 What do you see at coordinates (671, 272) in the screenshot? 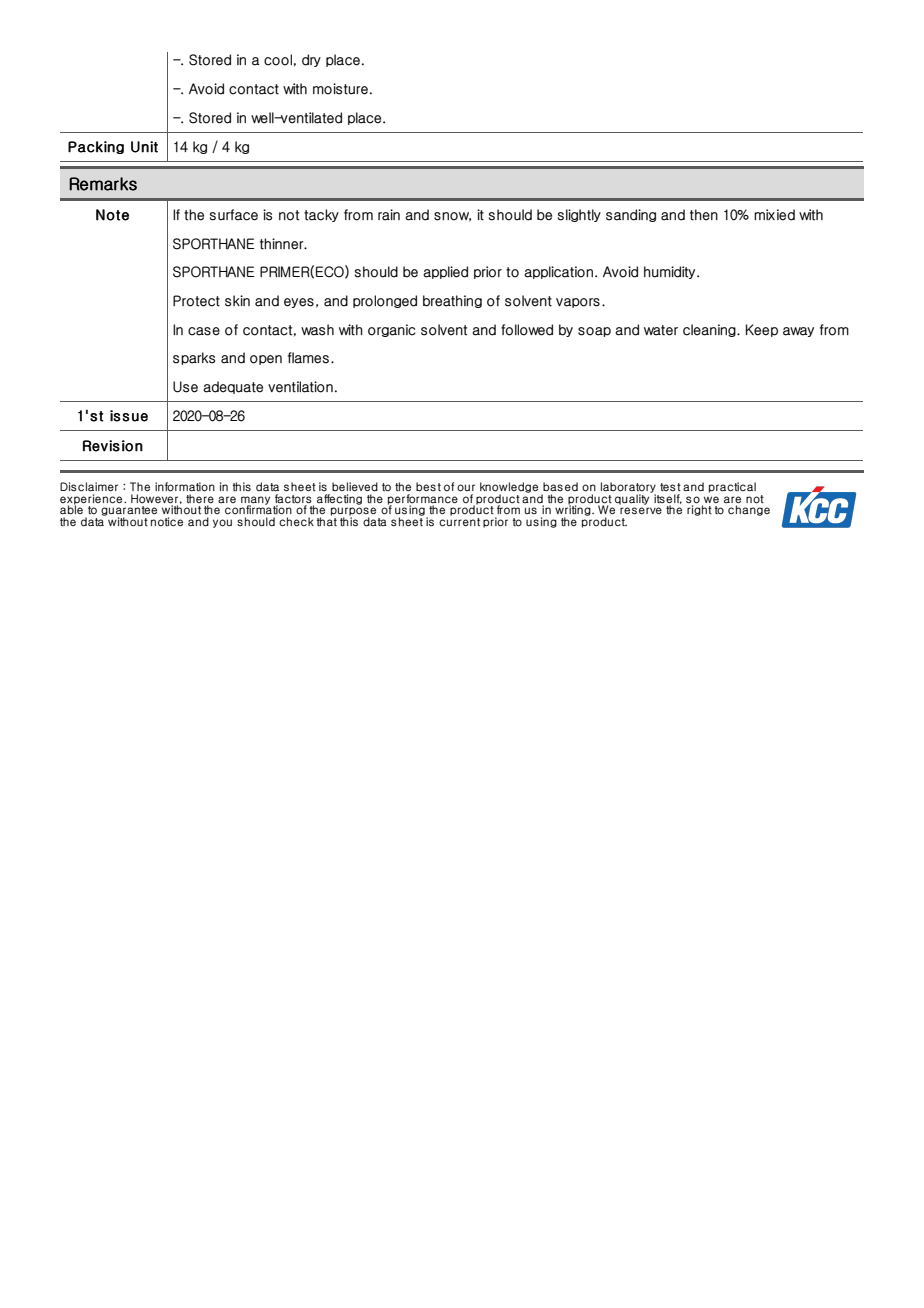
I see `humidity` at bounding box center [671, 272].
